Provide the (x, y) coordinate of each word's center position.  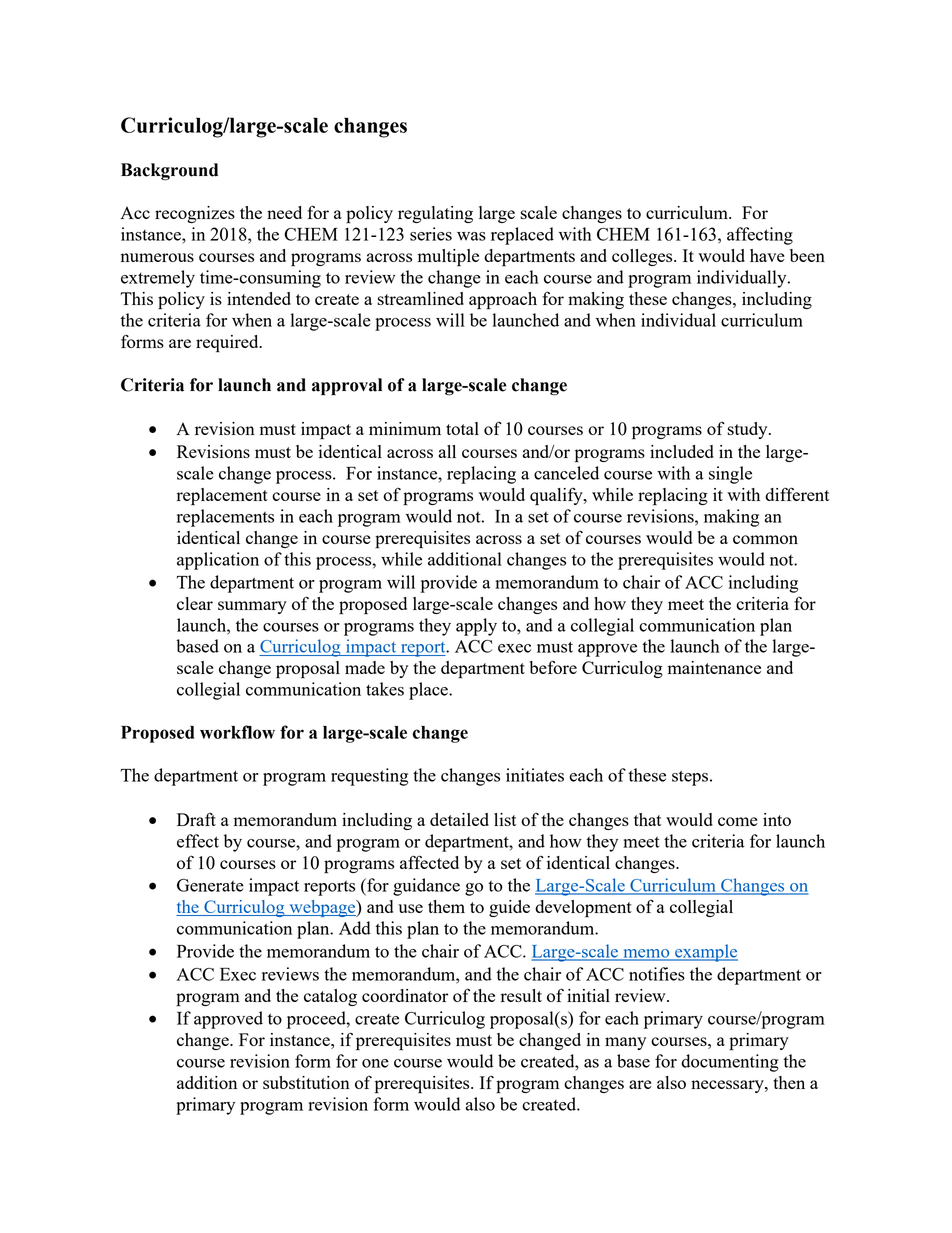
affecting (760, 236)
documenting (730, 1063)
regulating (435, 214)
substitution (306, 1082)
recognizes (195, 214)
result (521, 995)
